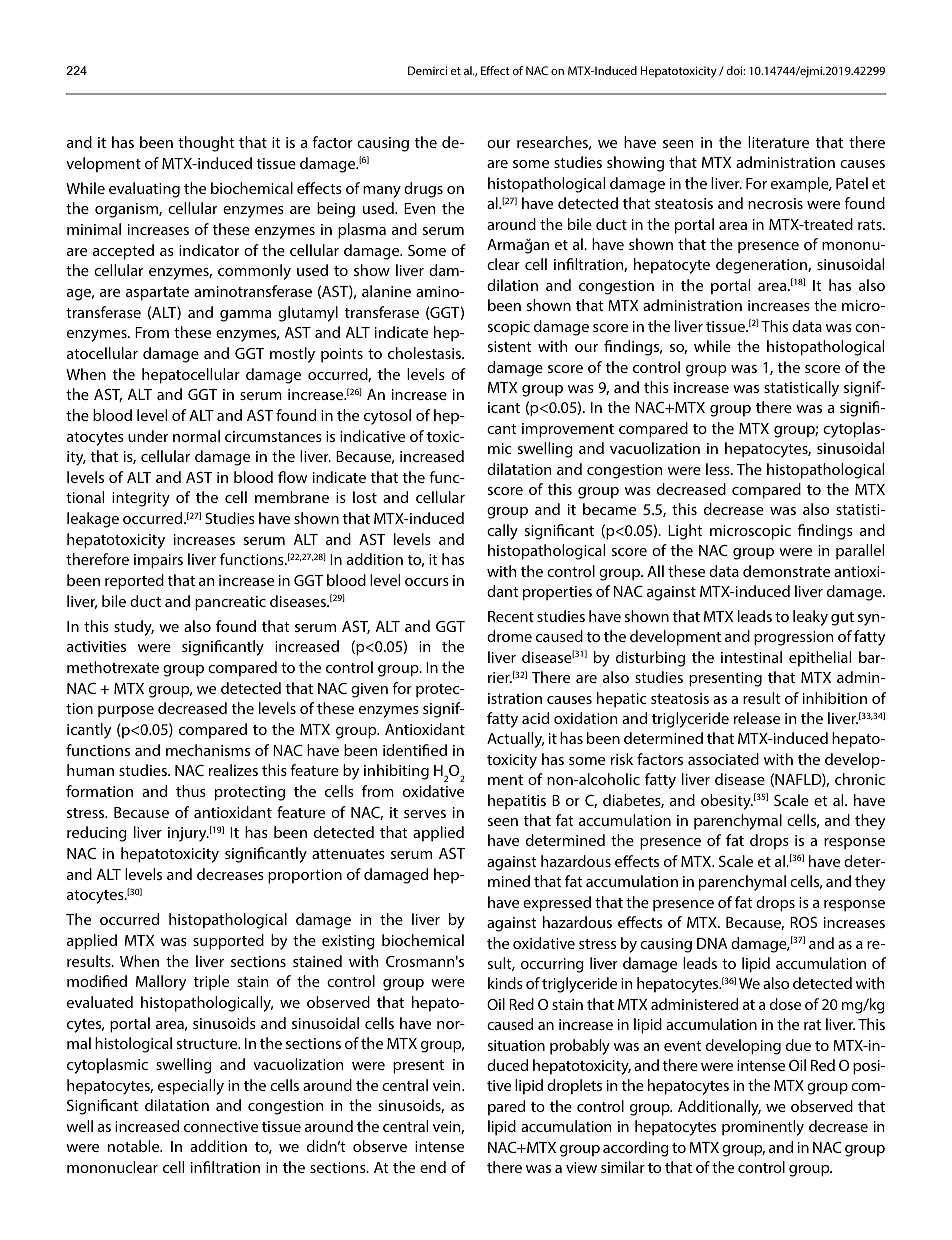  I want to click on evaluating, so click(144, 190).
